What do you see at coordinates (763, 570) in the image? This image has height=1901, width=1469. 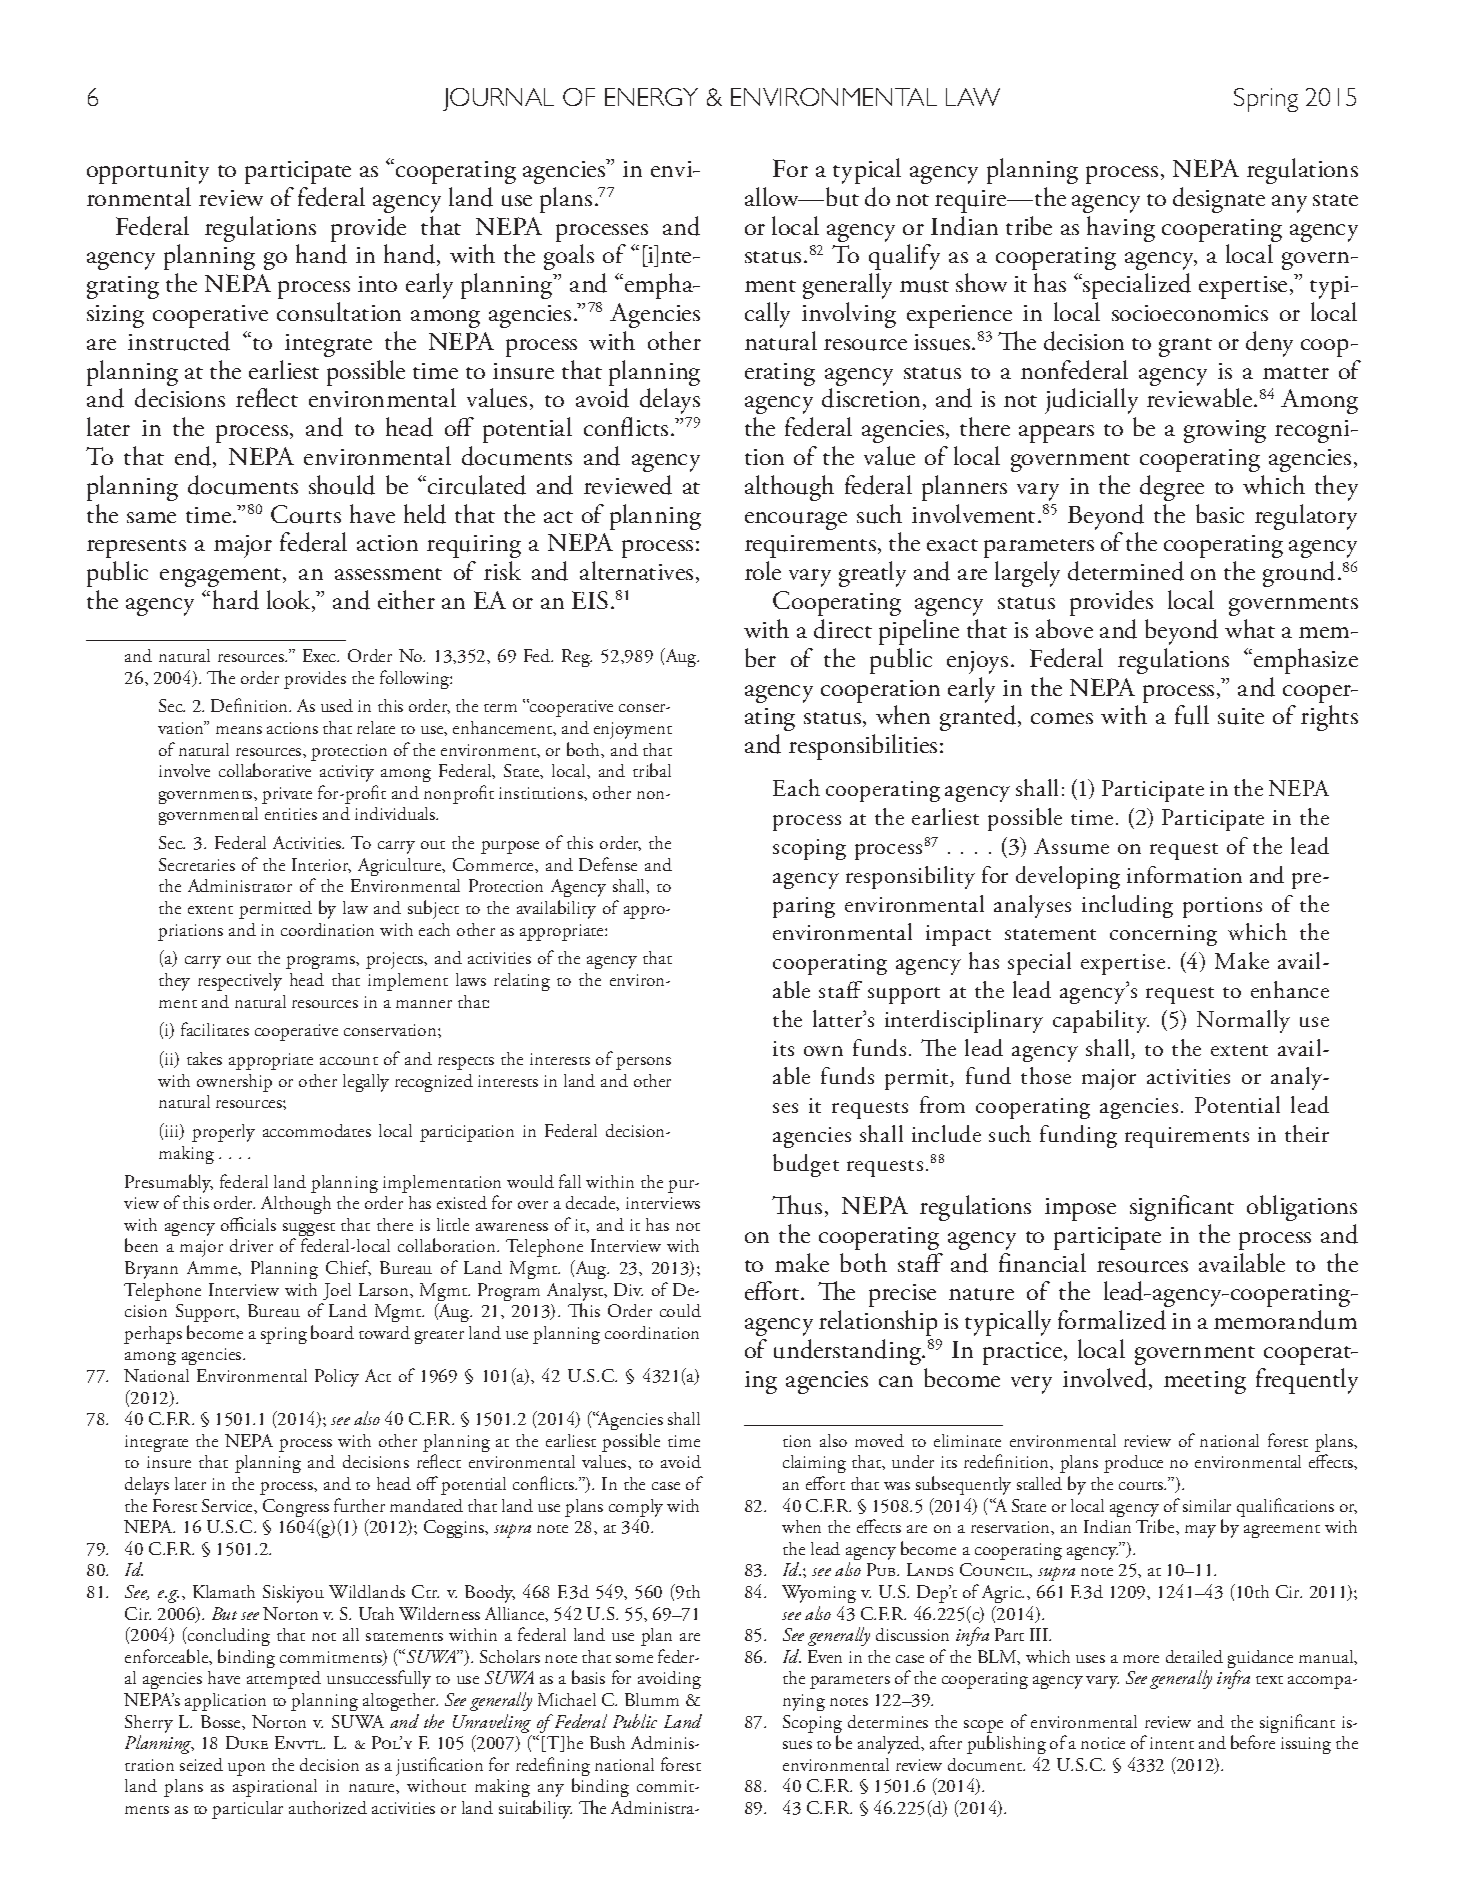 I see `role` at bounding box center [763, 570].
